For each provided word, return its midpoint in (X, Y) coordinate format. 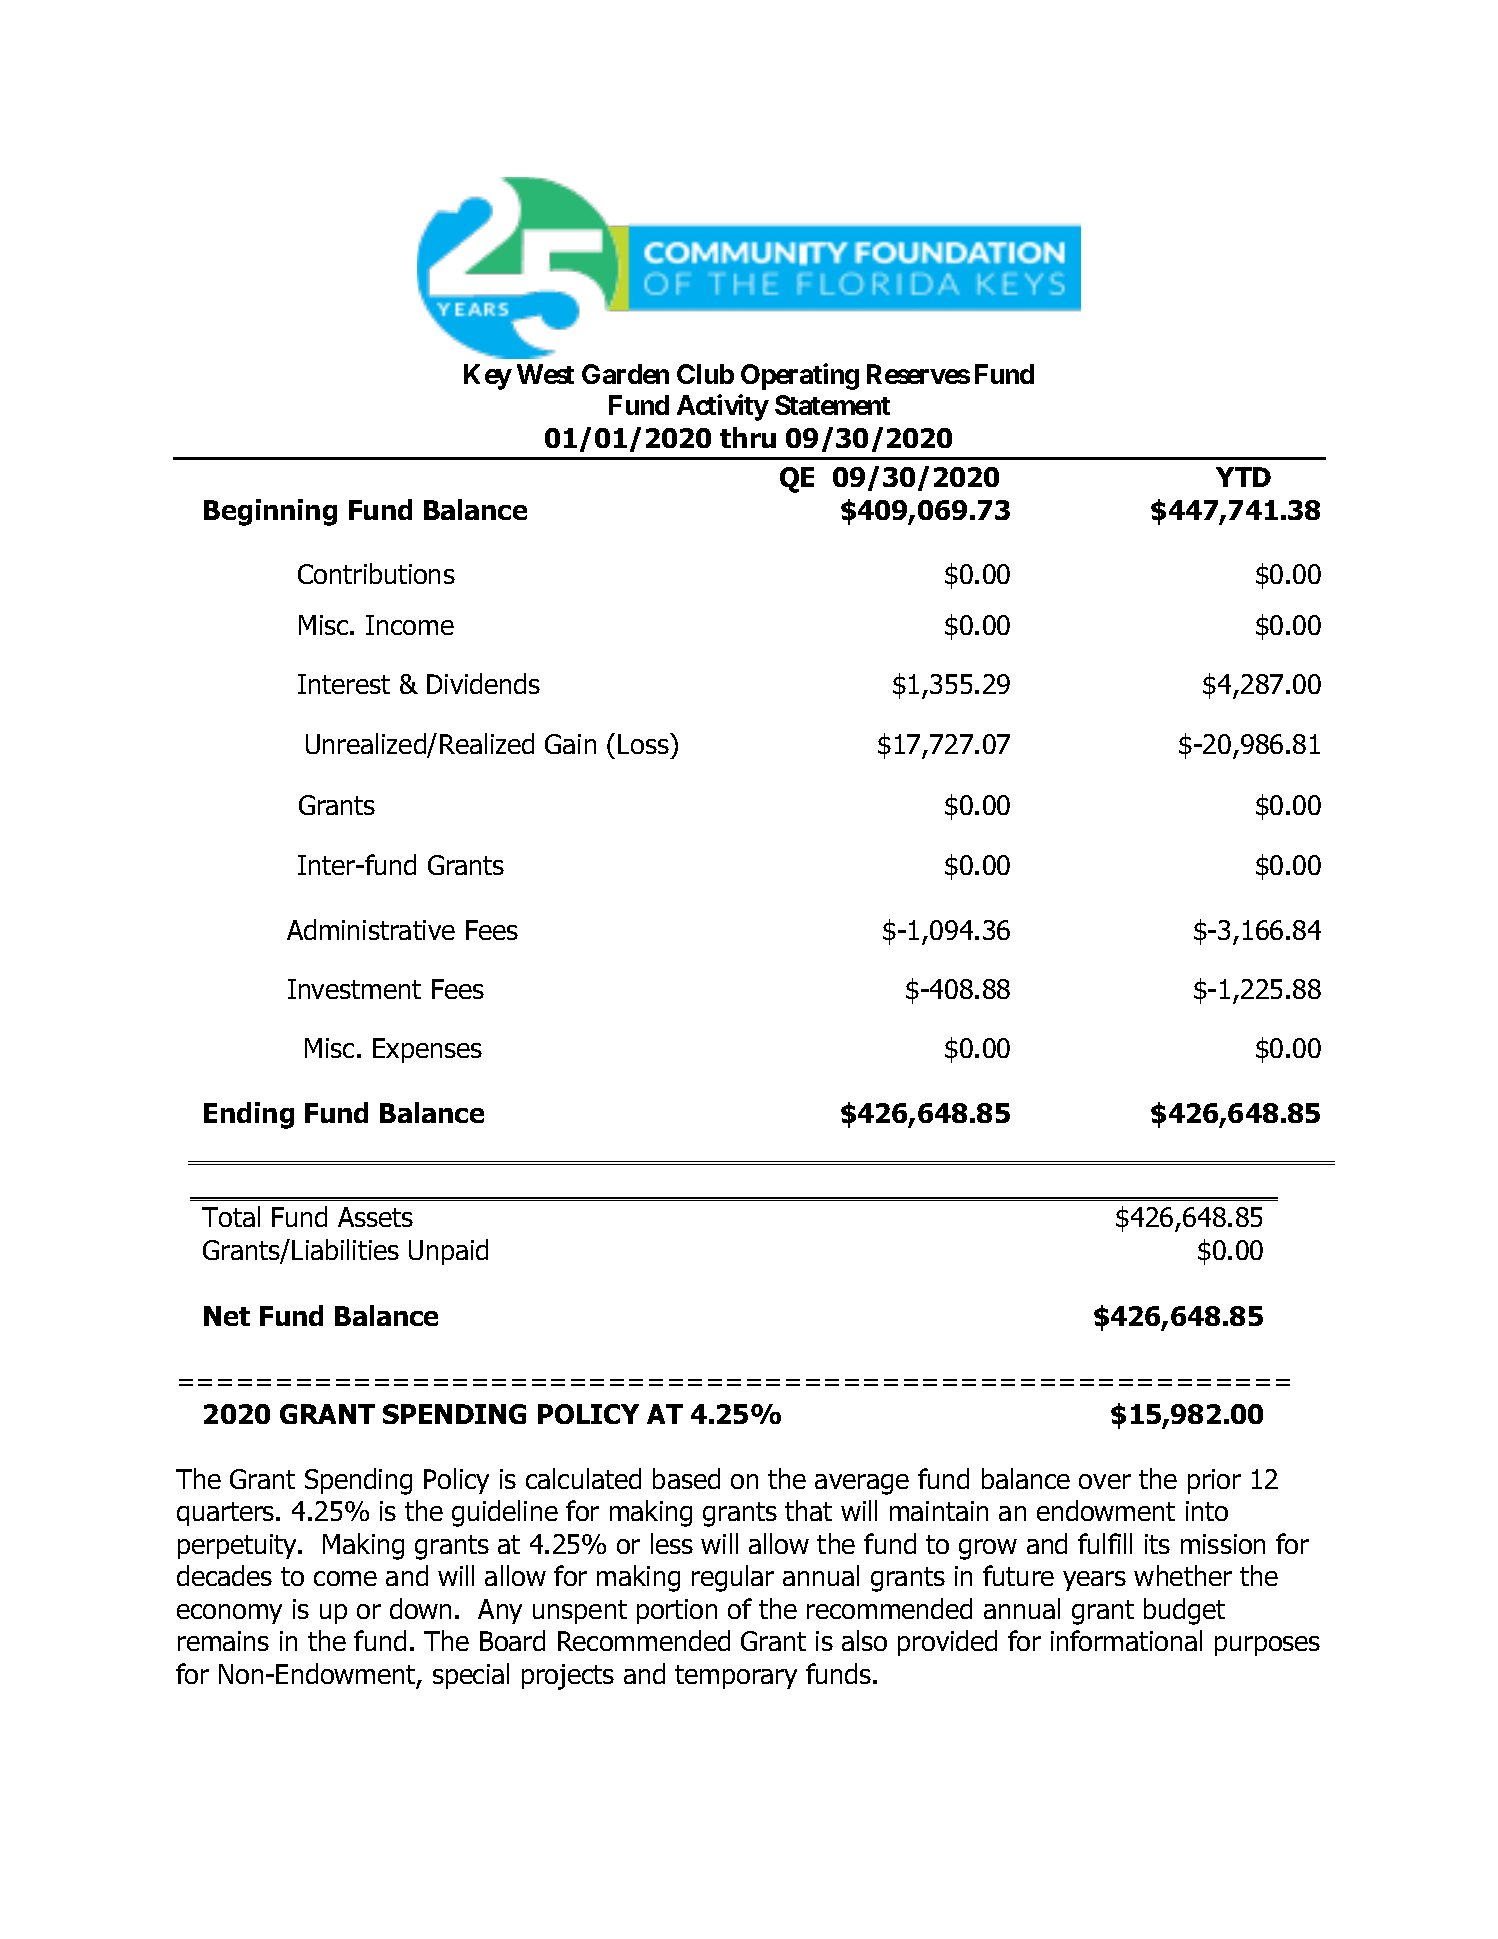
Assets (375, 1217)
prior (1214, 1481)
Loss (644, 743)
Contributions (376, 573)
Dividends (483, 683)
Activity (723, 408)
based (686, 1478)
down (420, 1608)
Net (227, 1316)
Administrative (371, 929)
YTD (1243, 477)
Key (488, 377)
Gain (570, 744)
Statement (832, 405)
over (1105, 1481)
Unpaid (448, 1252)
